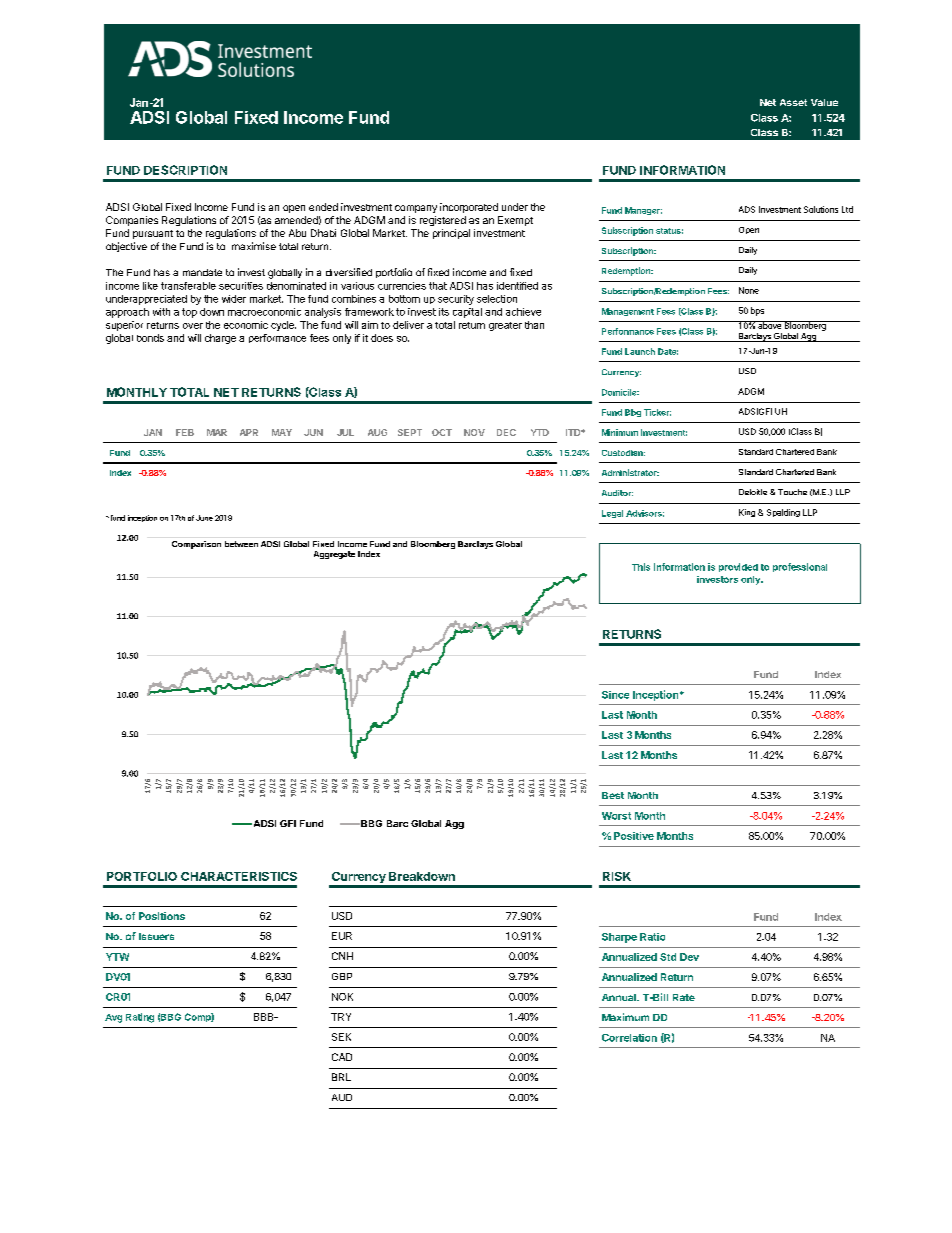 Image resolution: width=952 pixels, height=1233 pixels. I want to click on Since, so click(615, 695).
